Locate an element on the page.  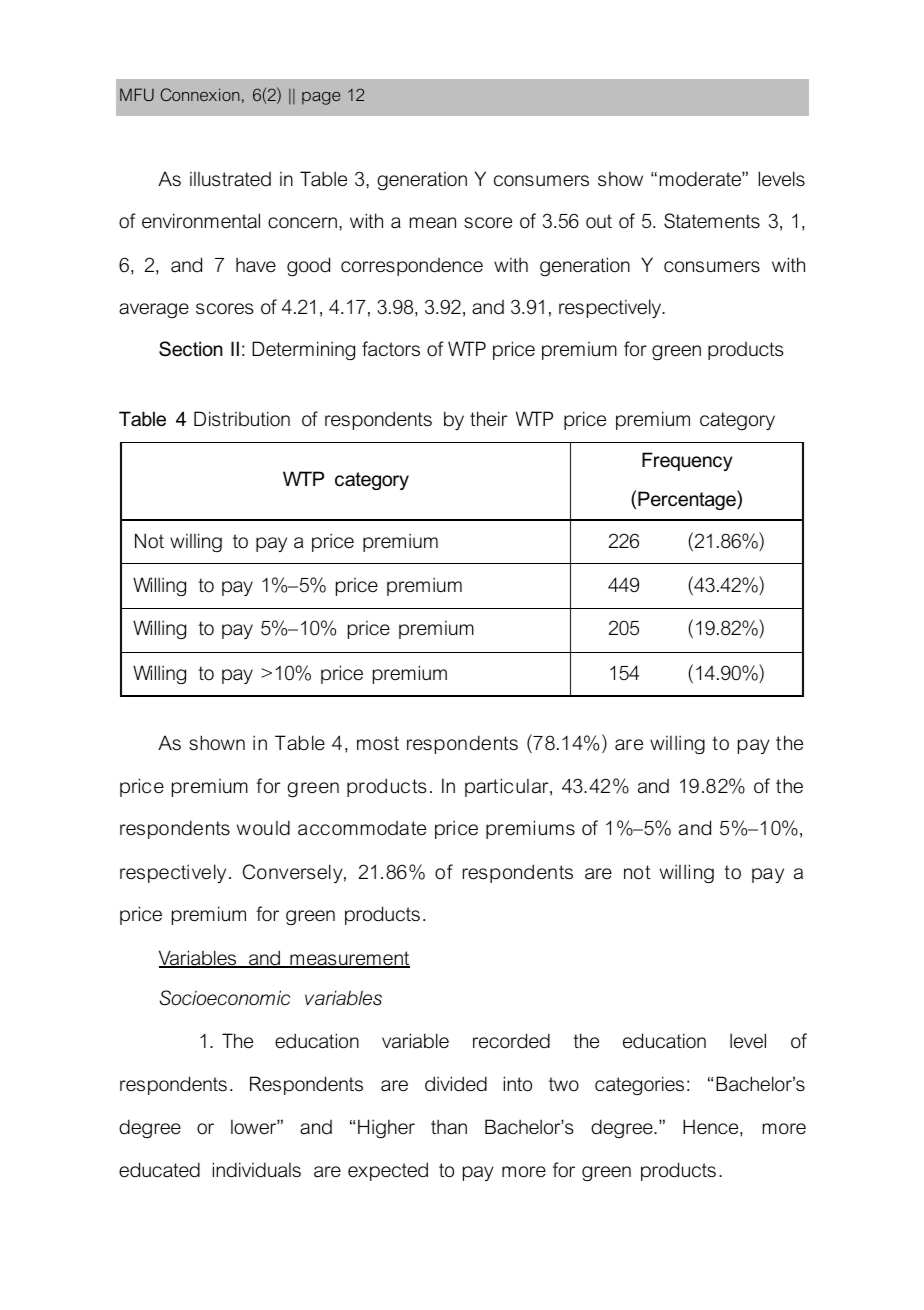
would is located at coordinates (263, 828).
